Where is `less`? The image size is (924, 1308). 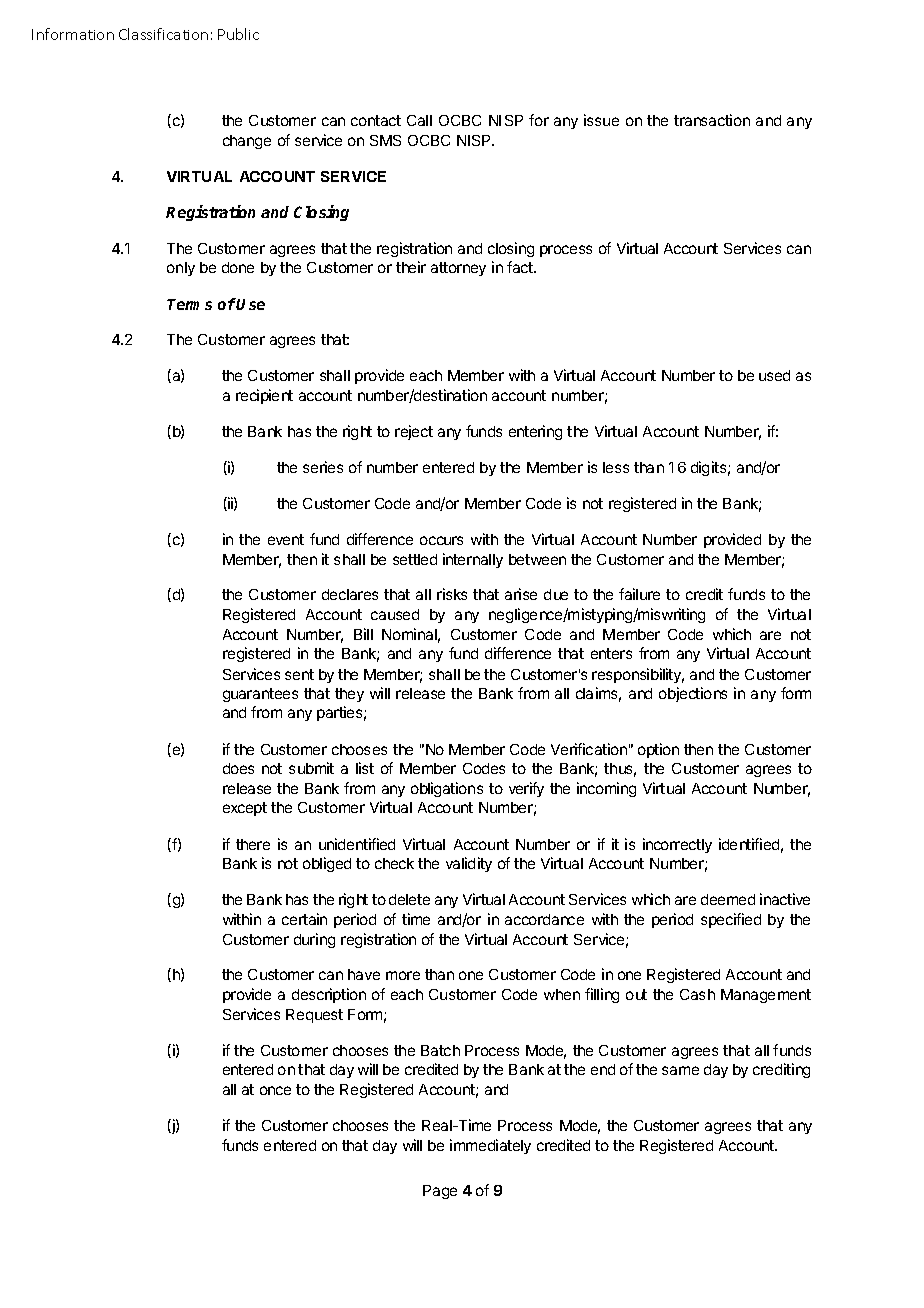 less is located at coordinates (616, 467).
